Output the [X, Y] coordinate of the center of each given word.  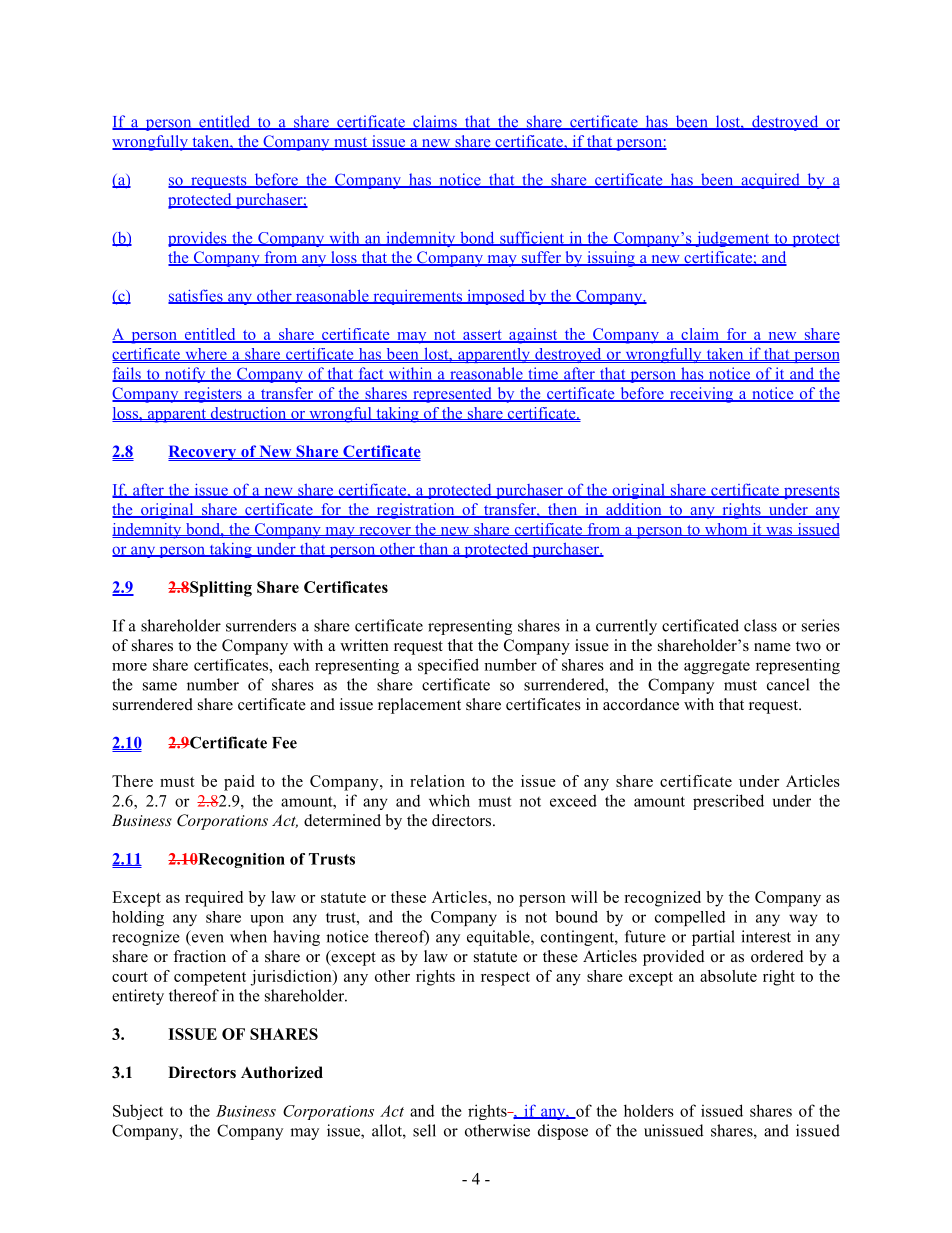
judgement [732, 239]
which [449, 800]
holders [649, 1110]
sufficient [532, 238]
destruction [248, 413]
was [779, 531]
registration [415, 511]
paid [239, 783]
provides [198, 239]
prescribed [728, 802]
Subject [138, 1112]
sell [424, 1130]
